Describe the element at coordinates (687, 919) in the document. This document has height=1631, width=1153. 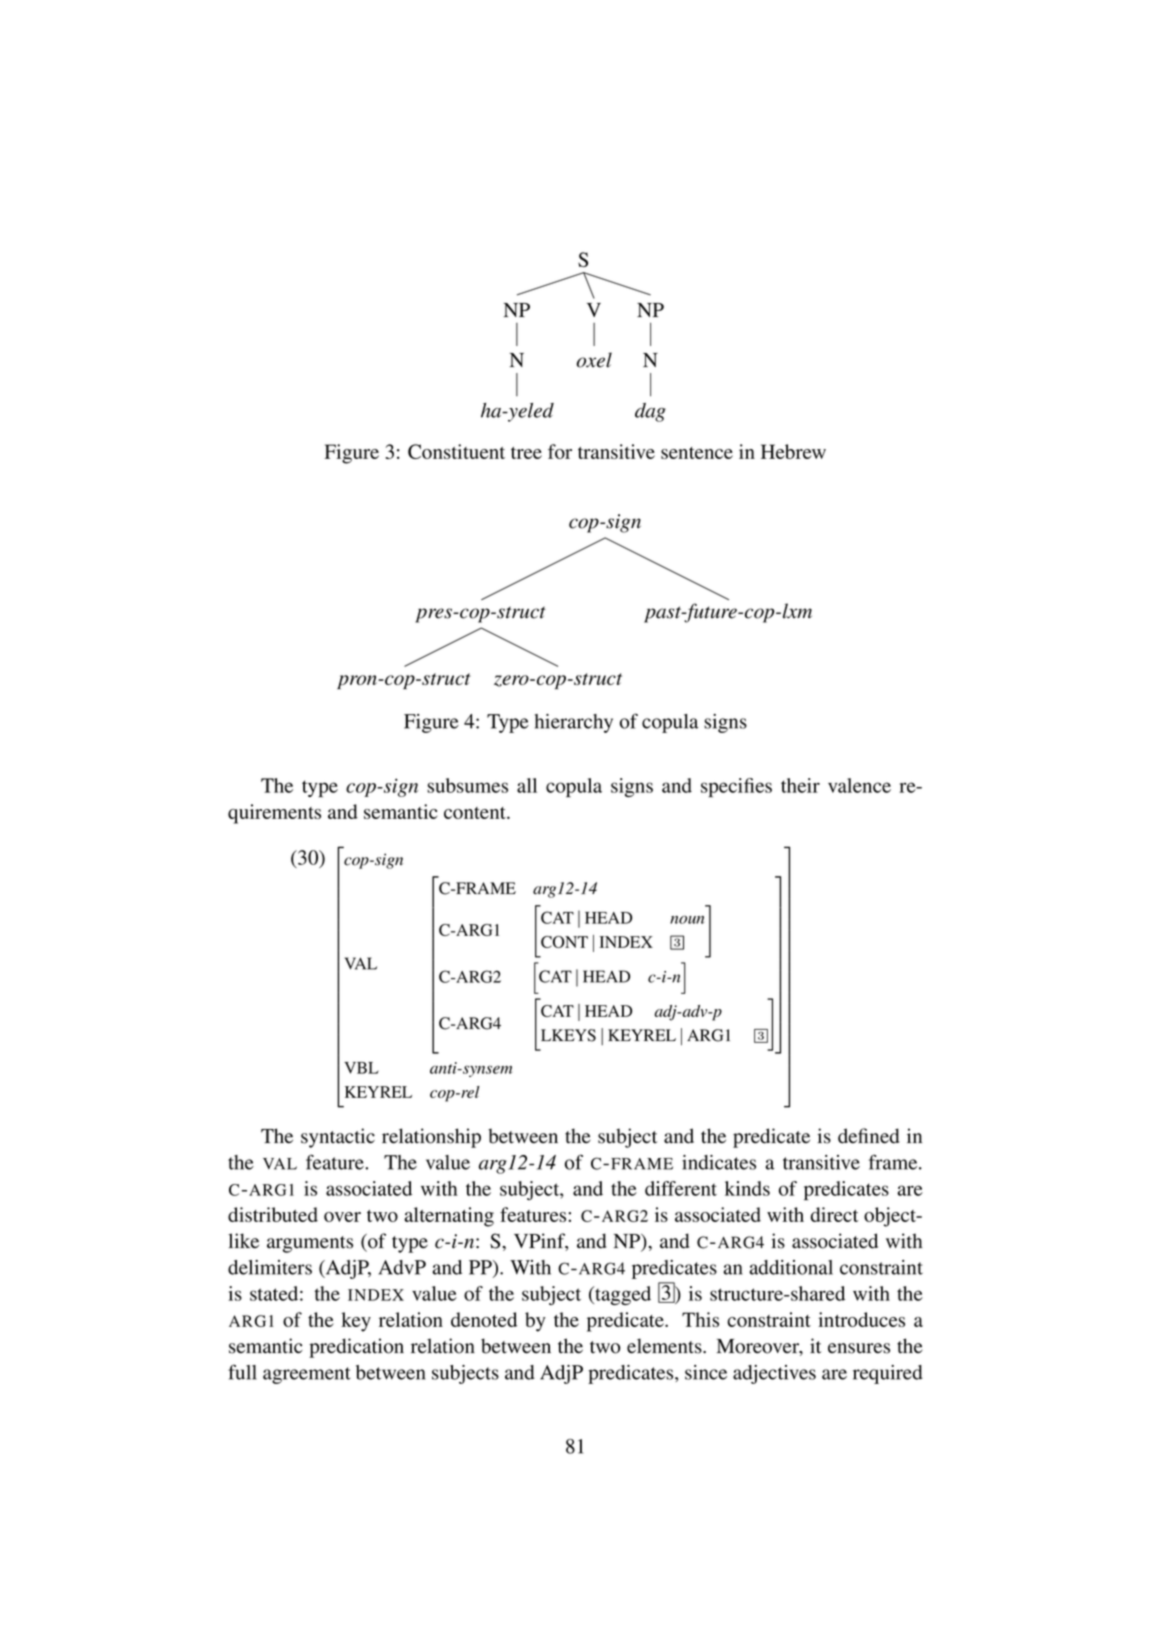
I see `noun` at that location.
